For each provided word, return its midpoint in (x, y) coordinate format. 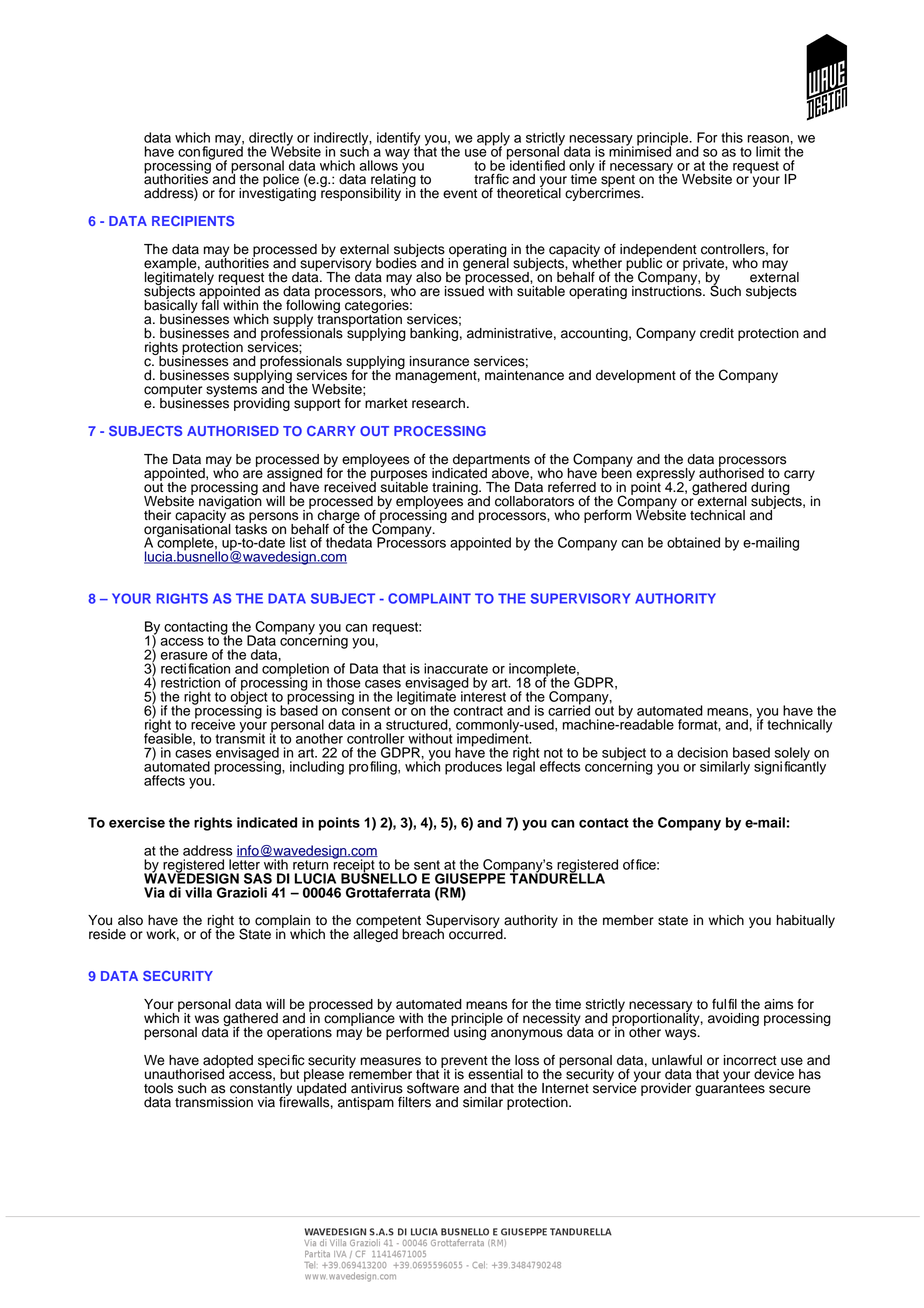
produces (473, 768)
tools (158, 1088)
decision (702, 752)
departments (490, 461)
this (732, 137)
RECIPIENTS (193, 221)
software (433, 1088)
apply (493, 140)
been (617, 472)
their (157, 515)
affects (164, 780)
